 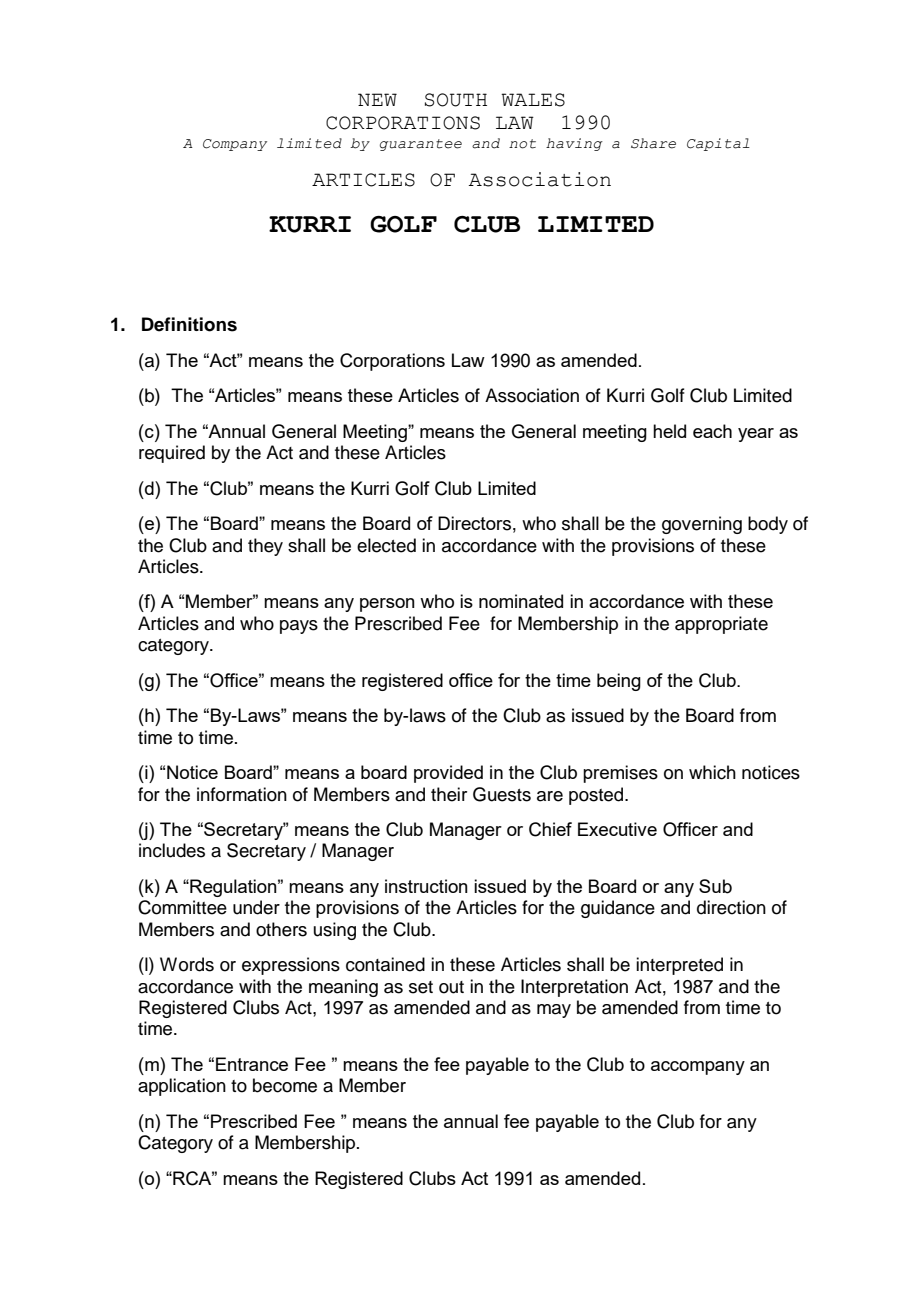 What do you see at coordinates (377, 99) in the image?
I see `NEW` at bounding box center [377, 99].
